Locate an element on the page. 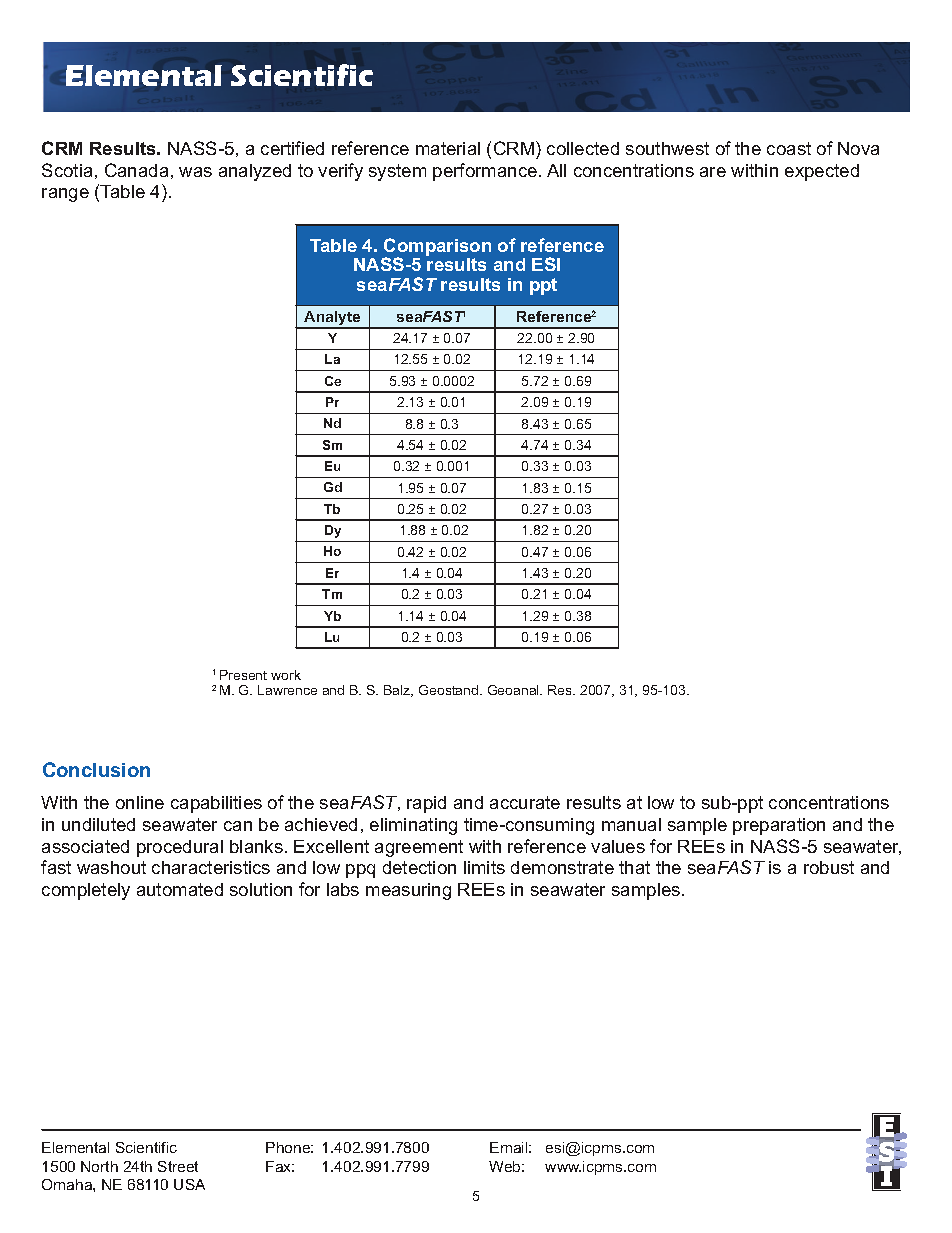 The height and width of the document is (1233, 952). measuring is located at coordinates (408, 891).
